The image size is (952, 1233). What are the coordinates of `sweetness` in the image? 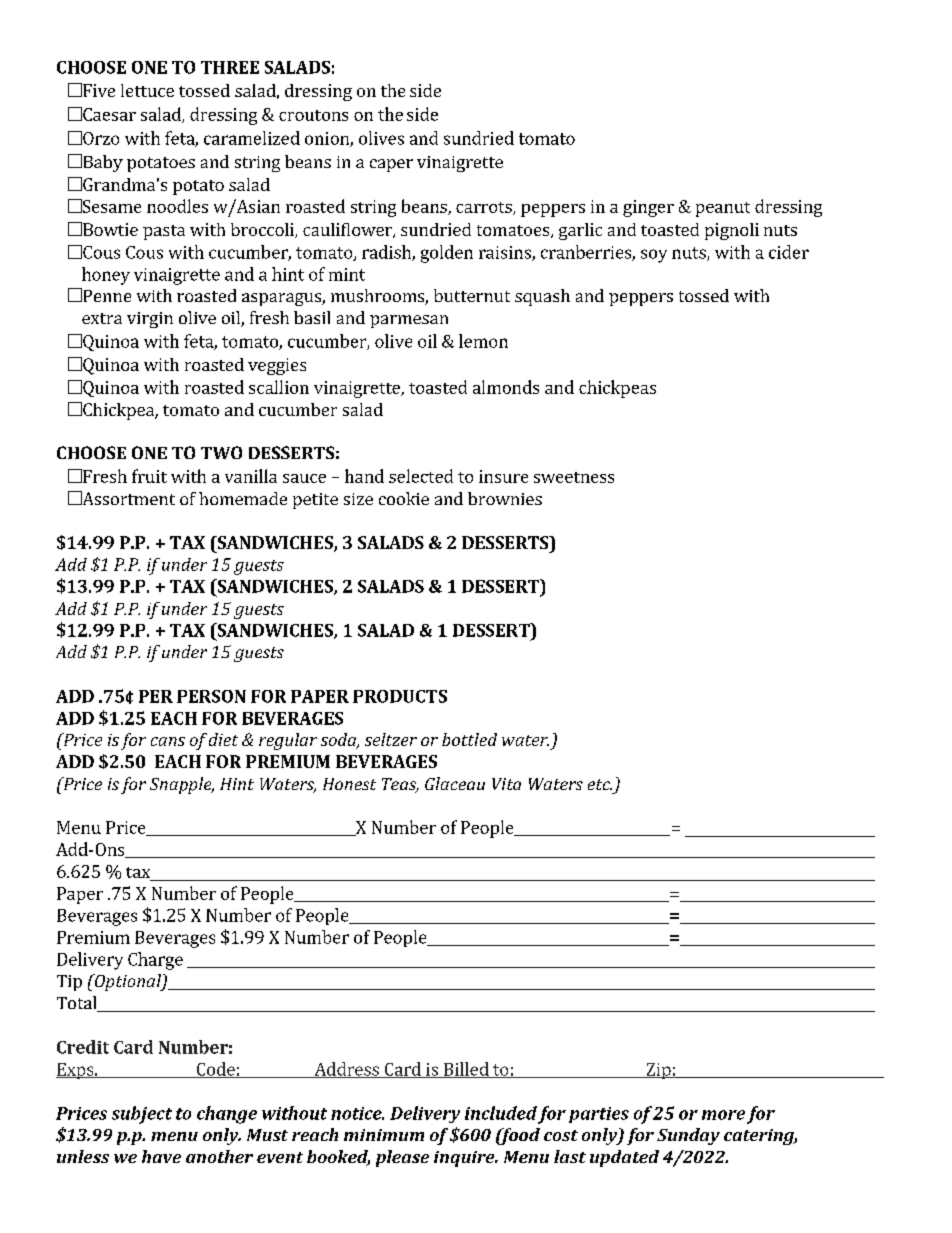 It's located at (574, 477).
